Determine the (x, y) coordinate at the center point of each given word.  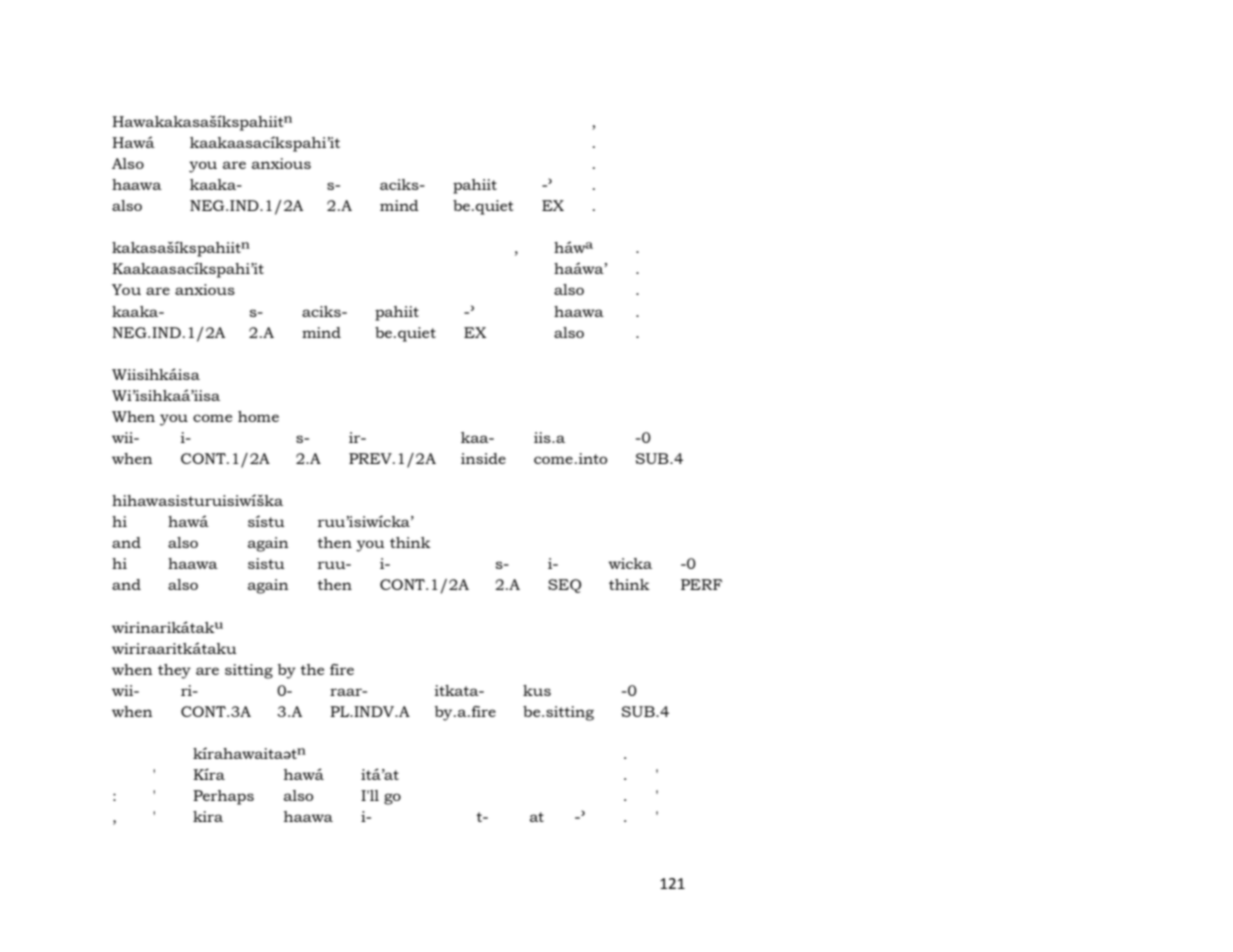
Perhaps (223, 797)
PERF (701, 584)
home (258, 416)
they (174, 671)
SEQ (564, 586)
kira (208, 816)
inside (483, 458)
